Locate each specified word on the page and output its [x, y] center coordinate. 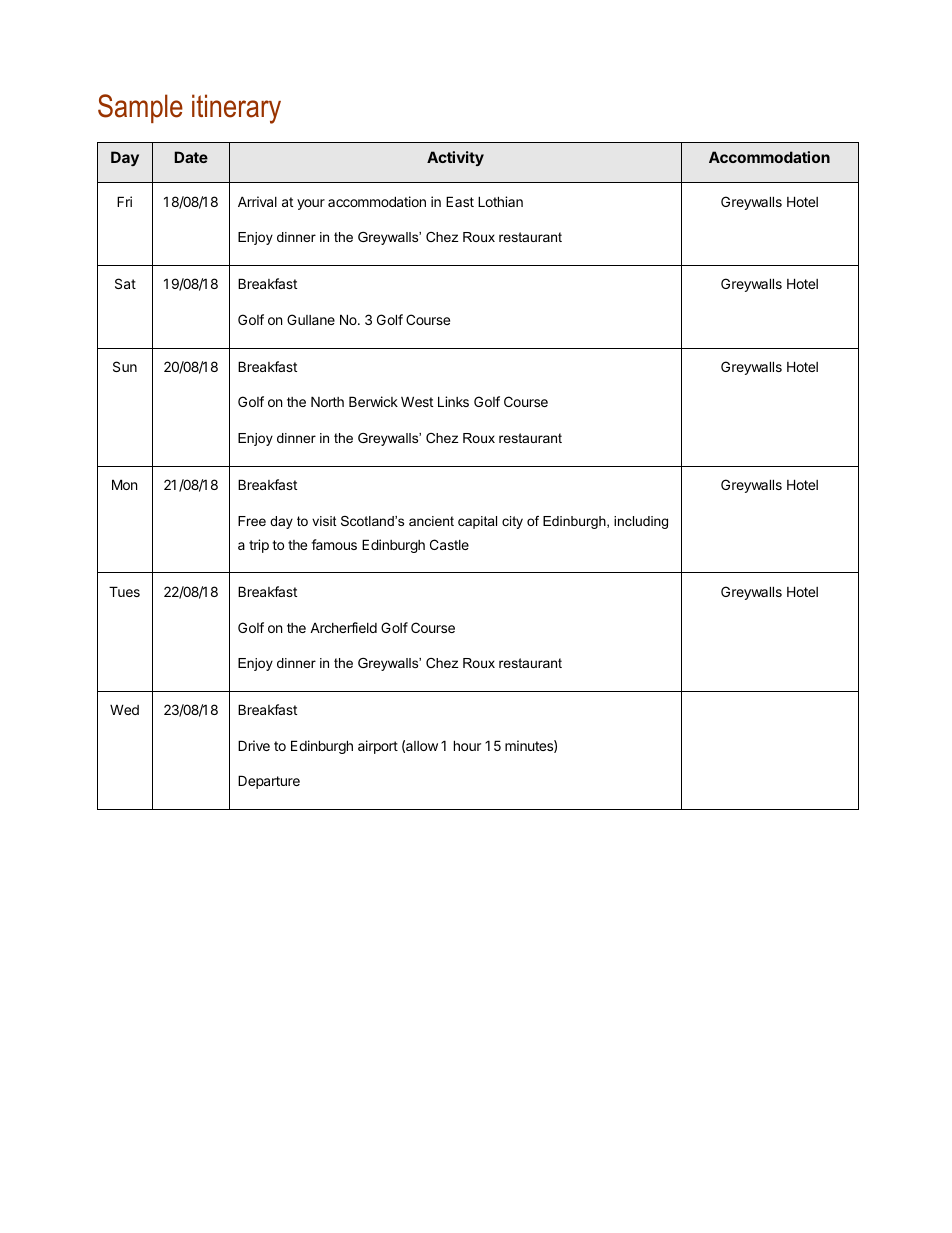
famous [334, 544]
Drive [254, 745]
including [641, 522]
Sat [125, 283]
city [512, 522]
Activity [455, 158]
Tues [124, 591]
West [417, 401]
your [311, 204]
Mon [124, 484]
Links [453, 401]
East [460, 201]
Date [191, 157]
